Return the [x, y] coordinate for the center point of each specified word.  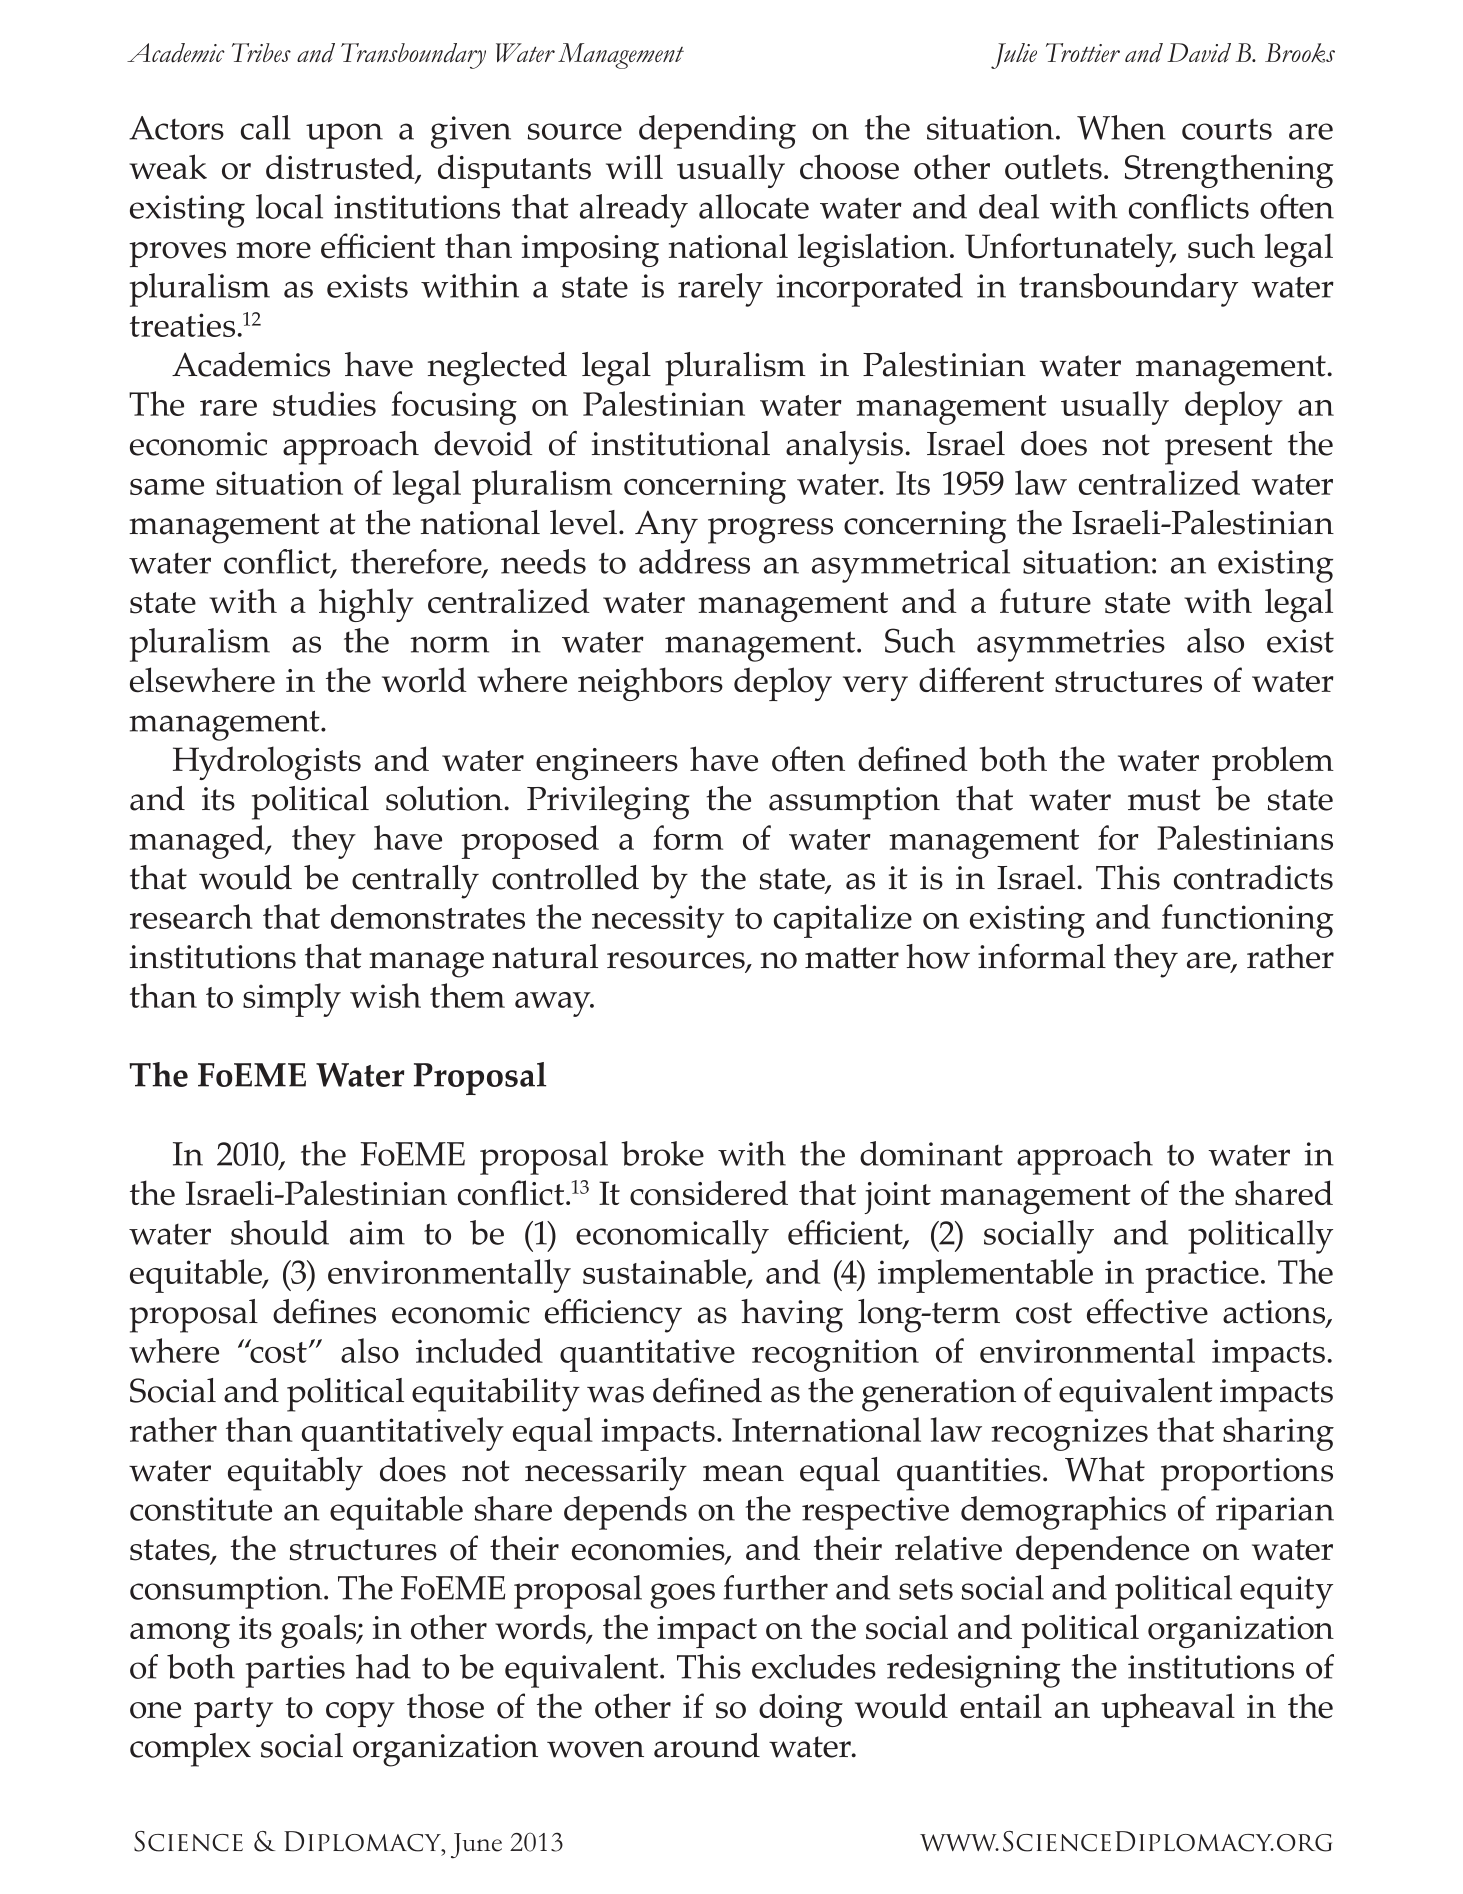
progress [770, 531]
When [1121, 127]
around [707, 1745]
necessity [658, 921]
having [792, 1316]
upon [344, 136]
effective [1147, 1311]
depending [717, 132]
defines [324, 1311]
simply [292, 1000]
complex [190, 1750]
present [1218, 449]
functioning [1248, 921]
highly [366, 605]
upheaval [1168, 1710]
